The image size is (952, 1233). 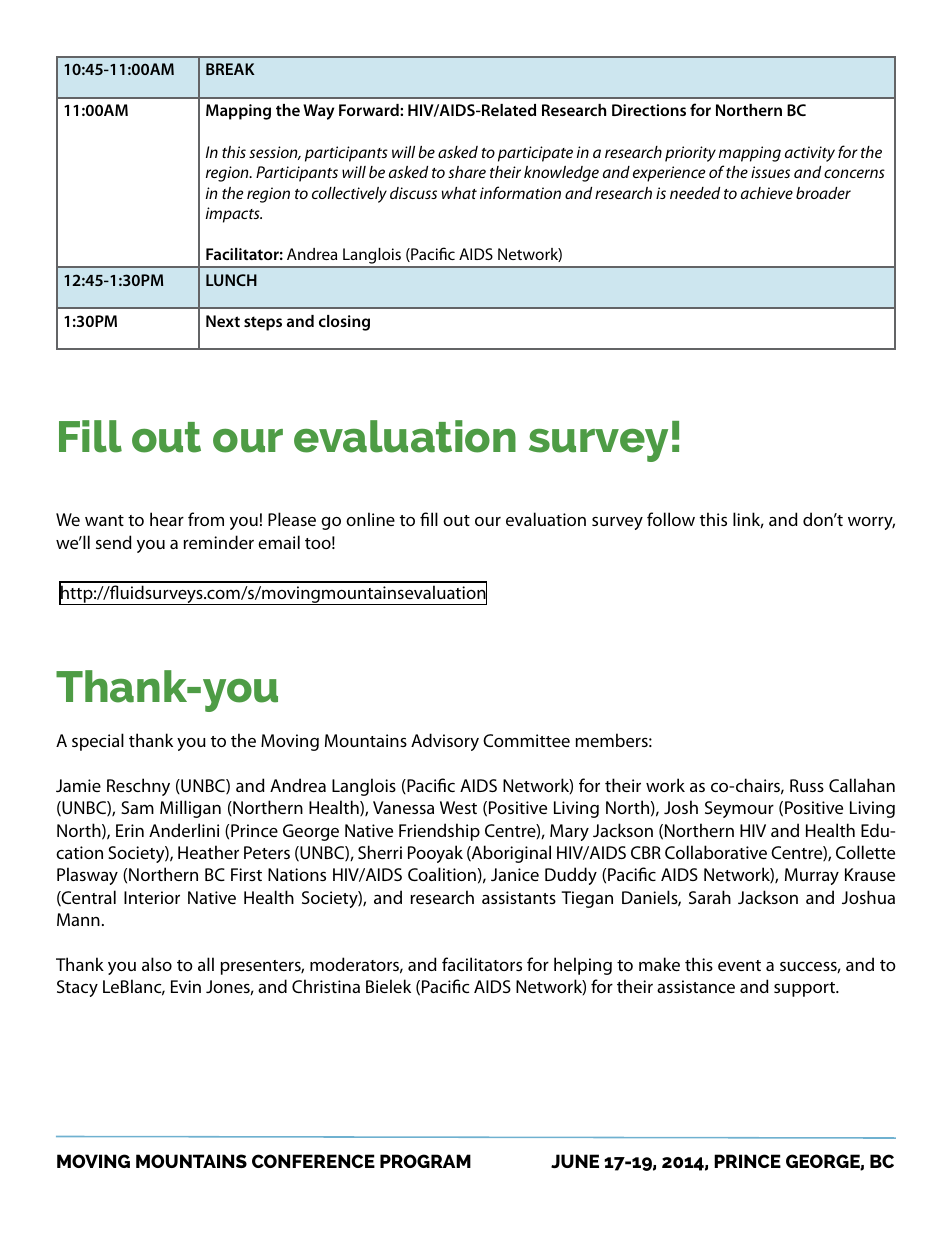 I want to click on online, so click(x=370, y=519).
